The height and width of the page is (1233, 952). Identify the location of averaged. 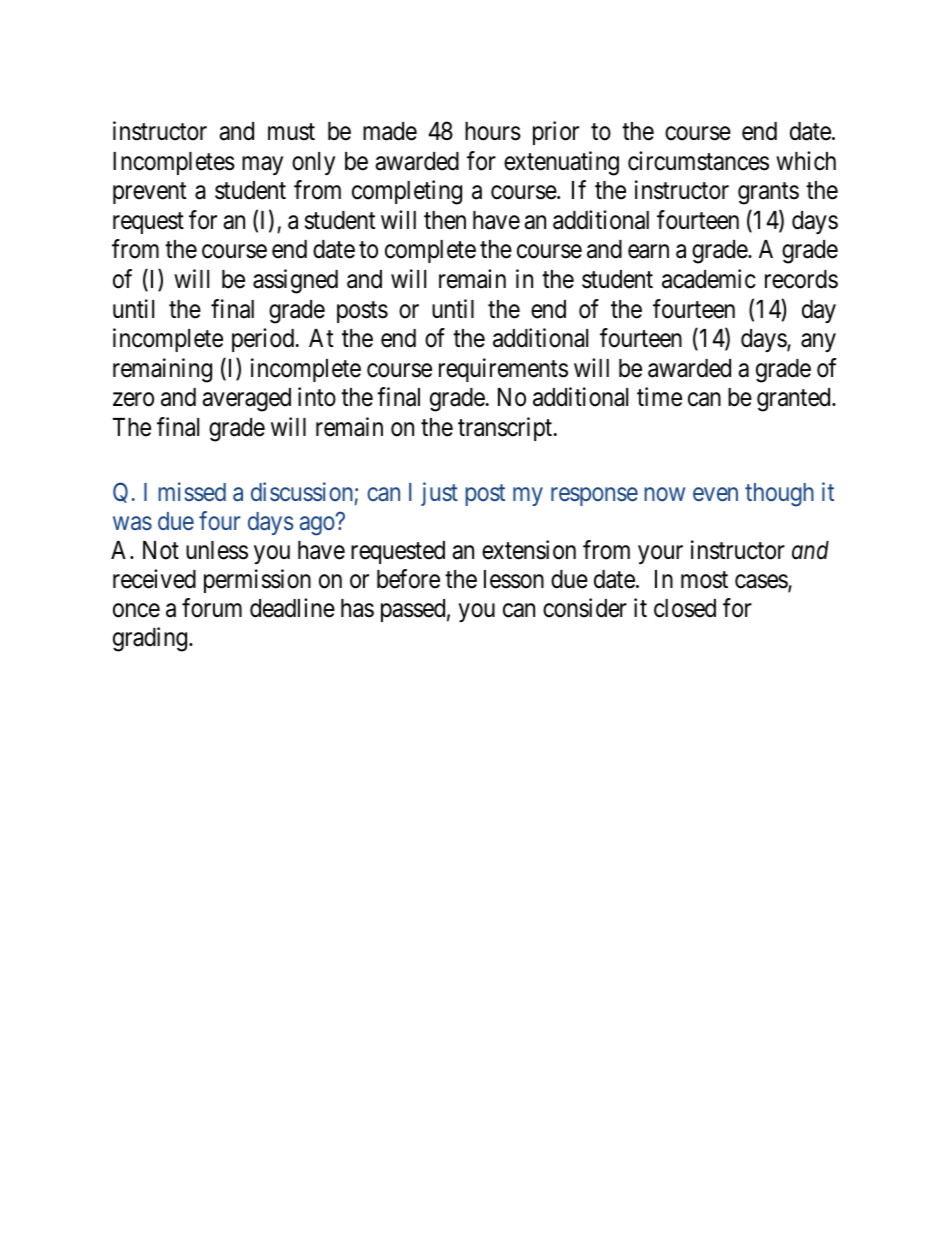
(246, 400).
